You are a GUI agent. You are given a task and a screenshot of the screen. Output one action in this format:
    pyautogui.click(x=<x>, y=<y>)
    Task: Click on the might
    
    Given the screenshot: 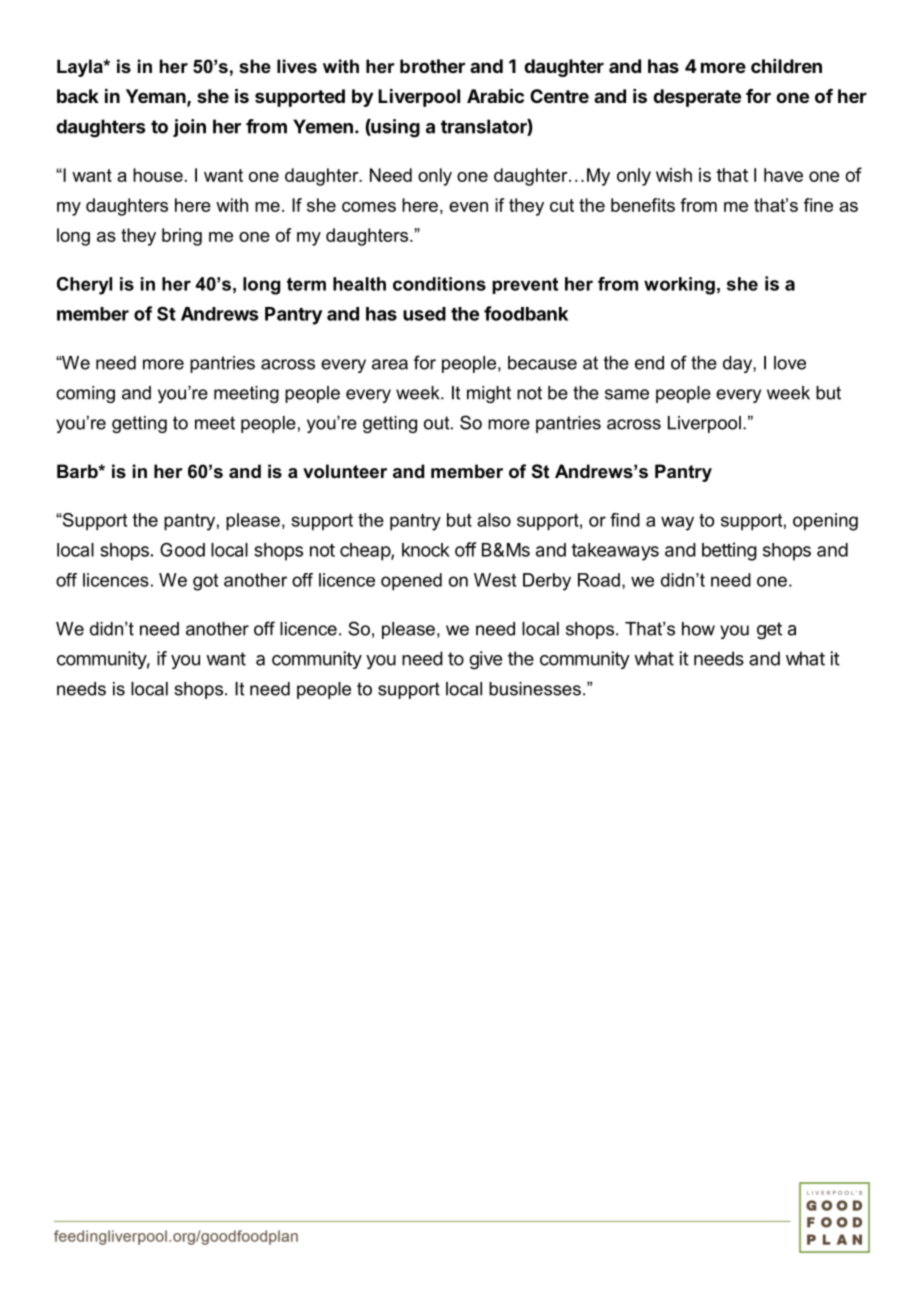 What is the action you would take?
    pyautogui.click(x=489, y=394)
